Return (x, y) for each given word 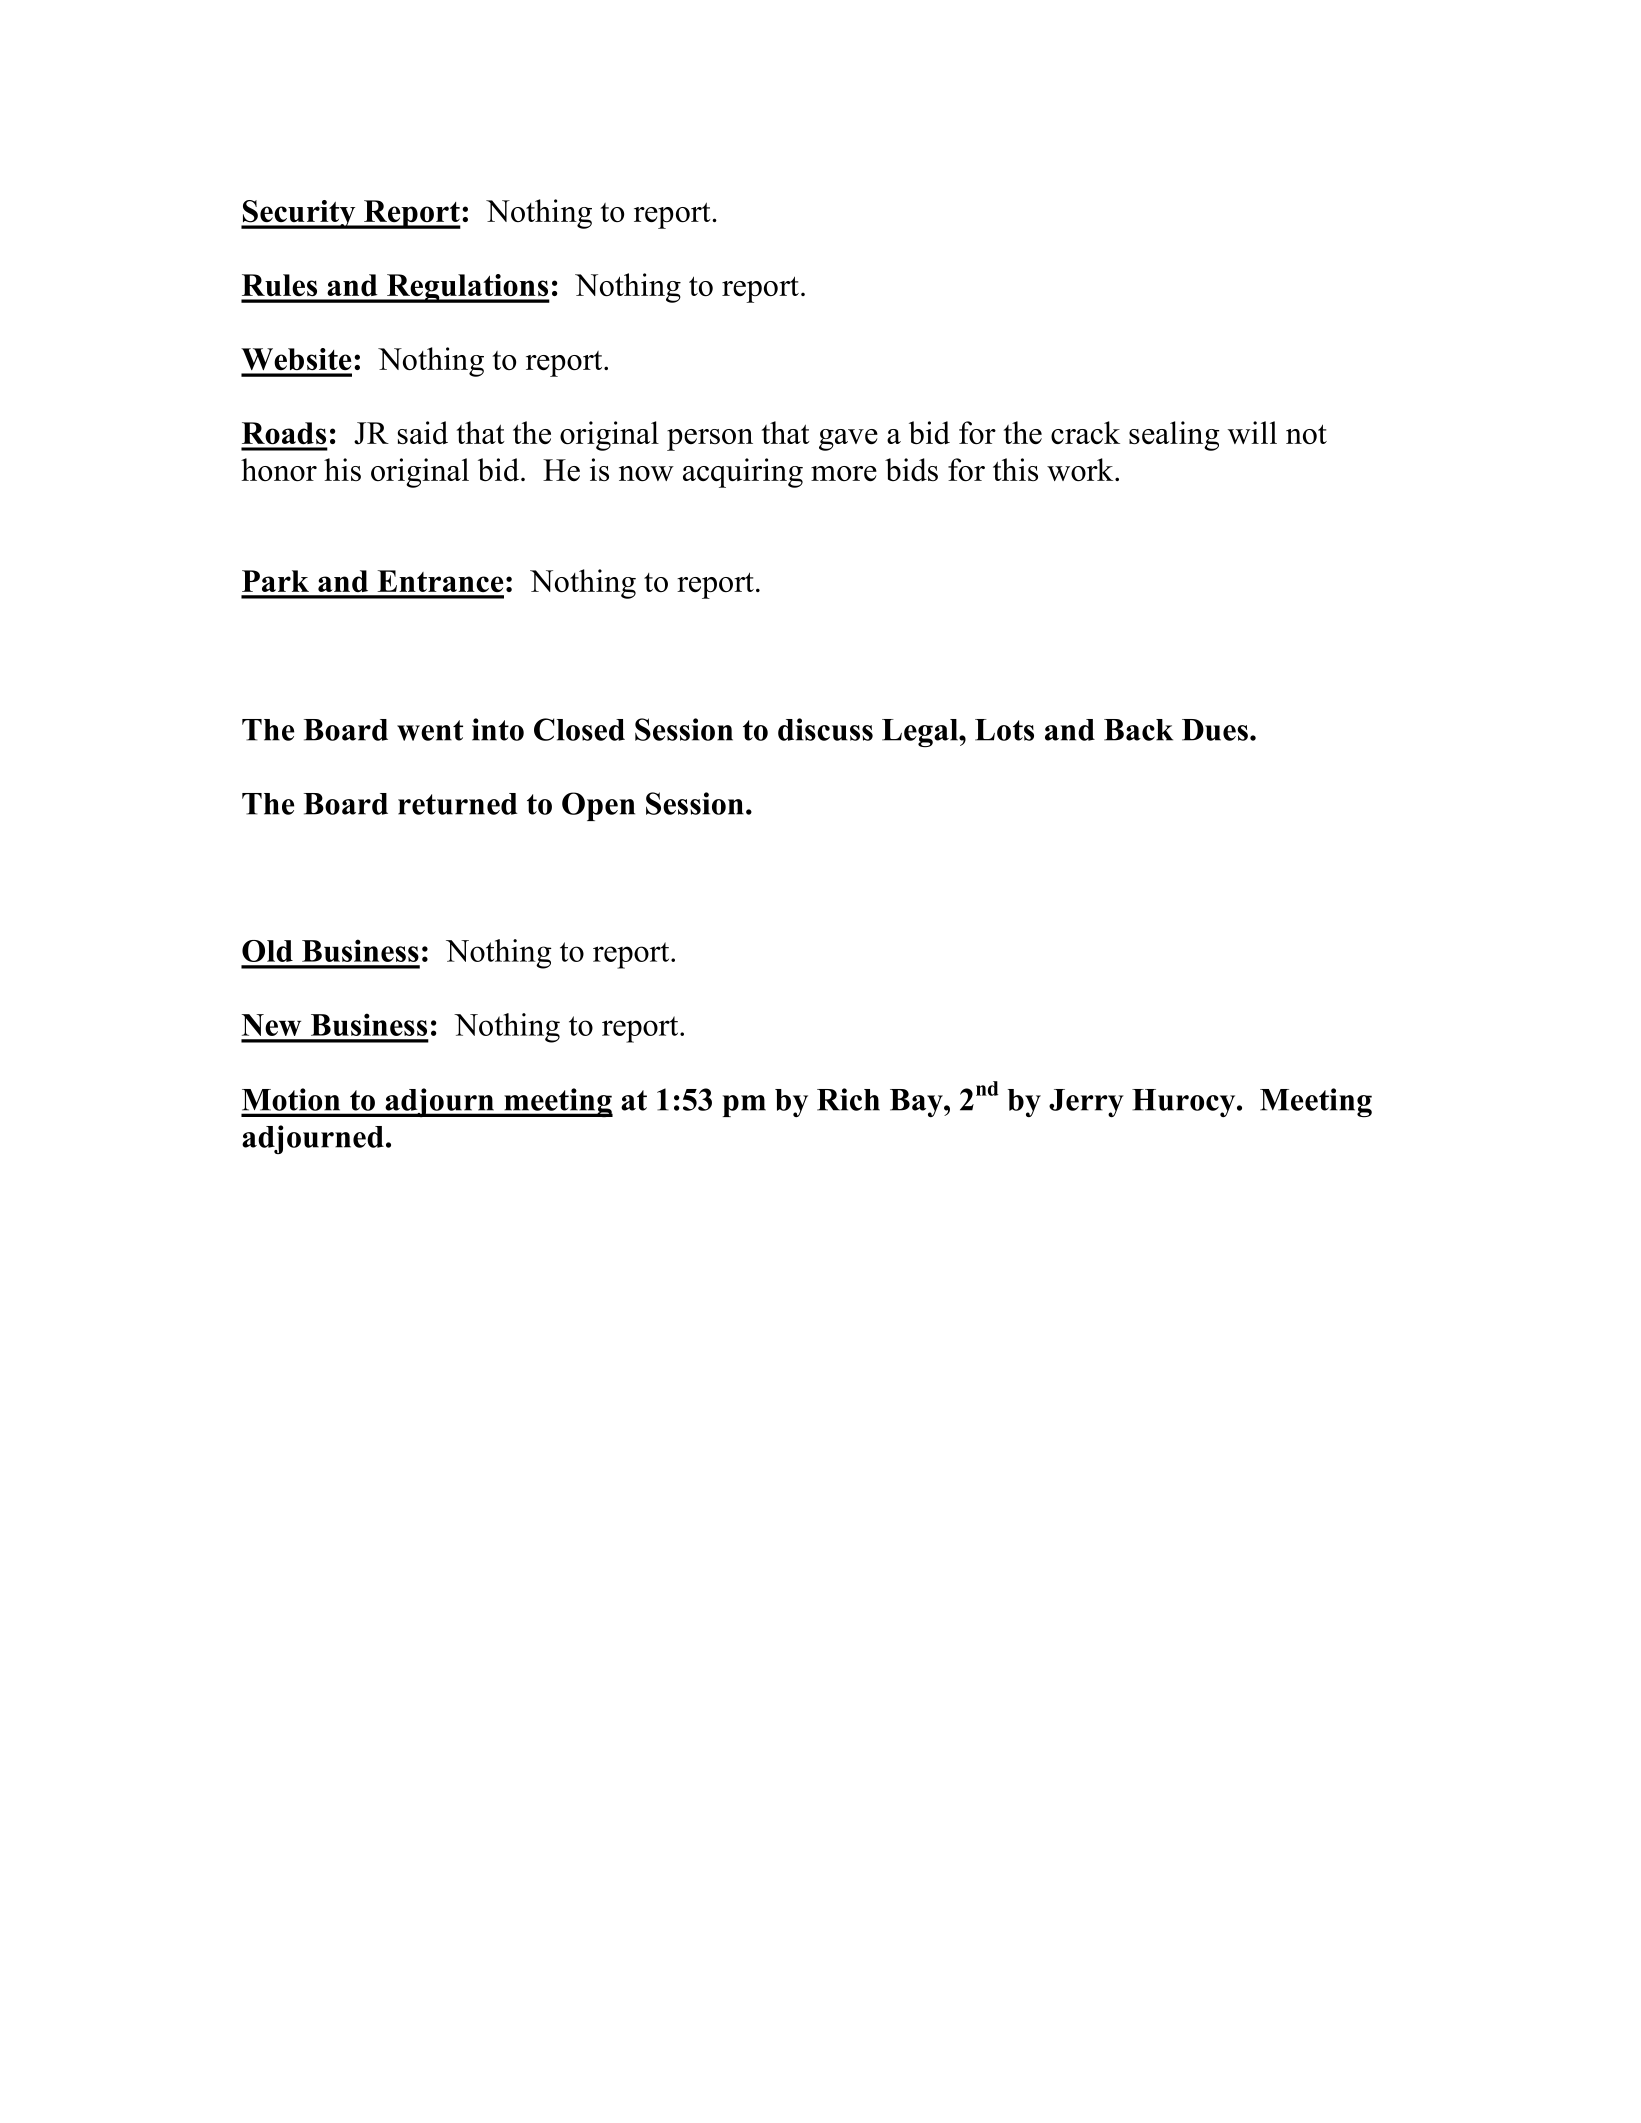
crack (1085, 432)
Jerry (1086, 1103)
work (1081, 469)
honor (279, 469)
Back (1138, 730)
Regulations (467, 288)
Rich (848, 1099)
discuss (825, 729)
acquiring (743, 473)
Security (299, 214)
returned (458, 804)
